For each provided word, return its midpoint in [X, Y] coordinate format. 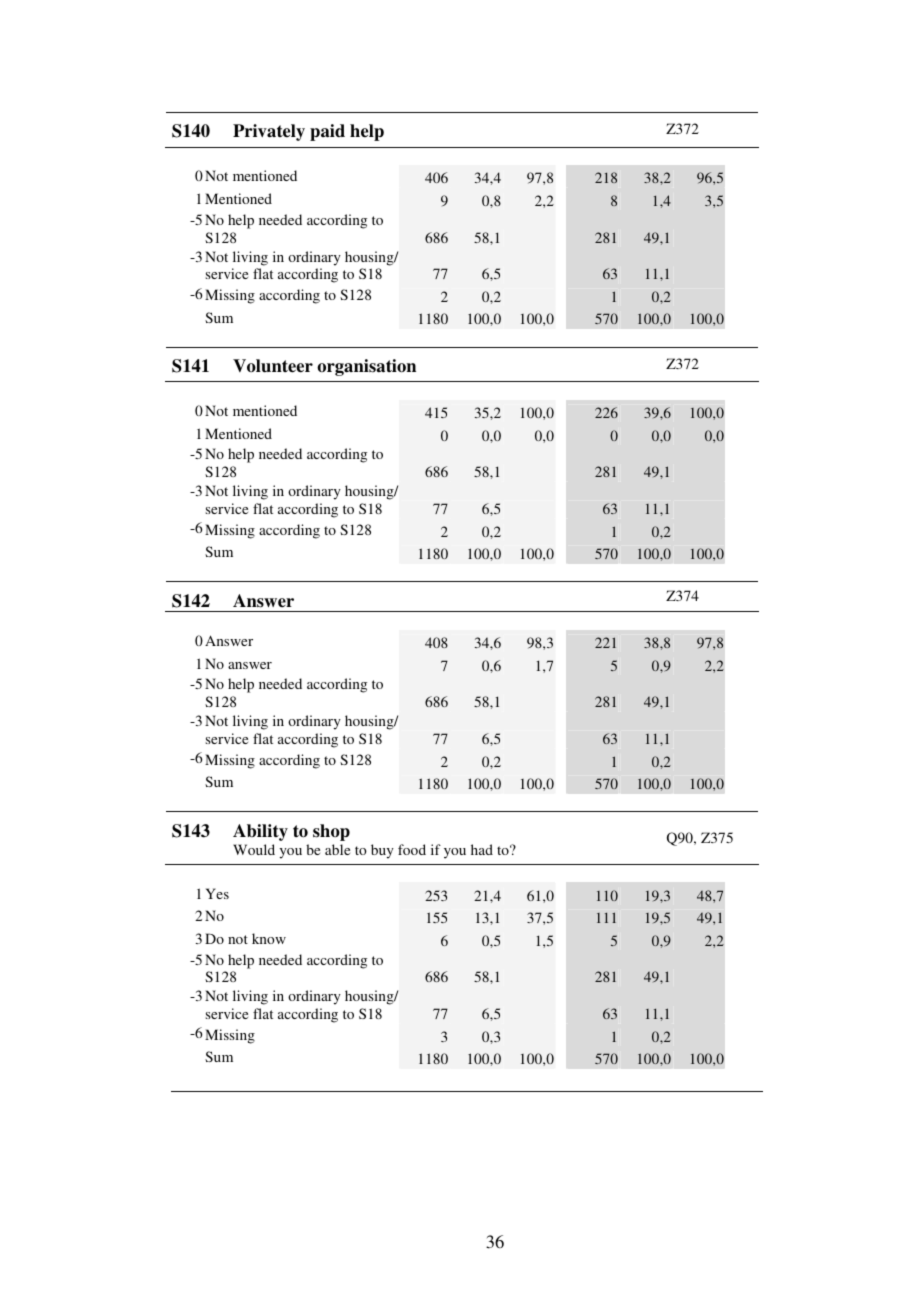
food [412, 849]
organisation [366, 367]
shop [331, 832]
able [337, 849]
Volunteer [273, 366]
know [269, 938]
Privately [269, 132]
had [482, 849]
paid [327, 132]
